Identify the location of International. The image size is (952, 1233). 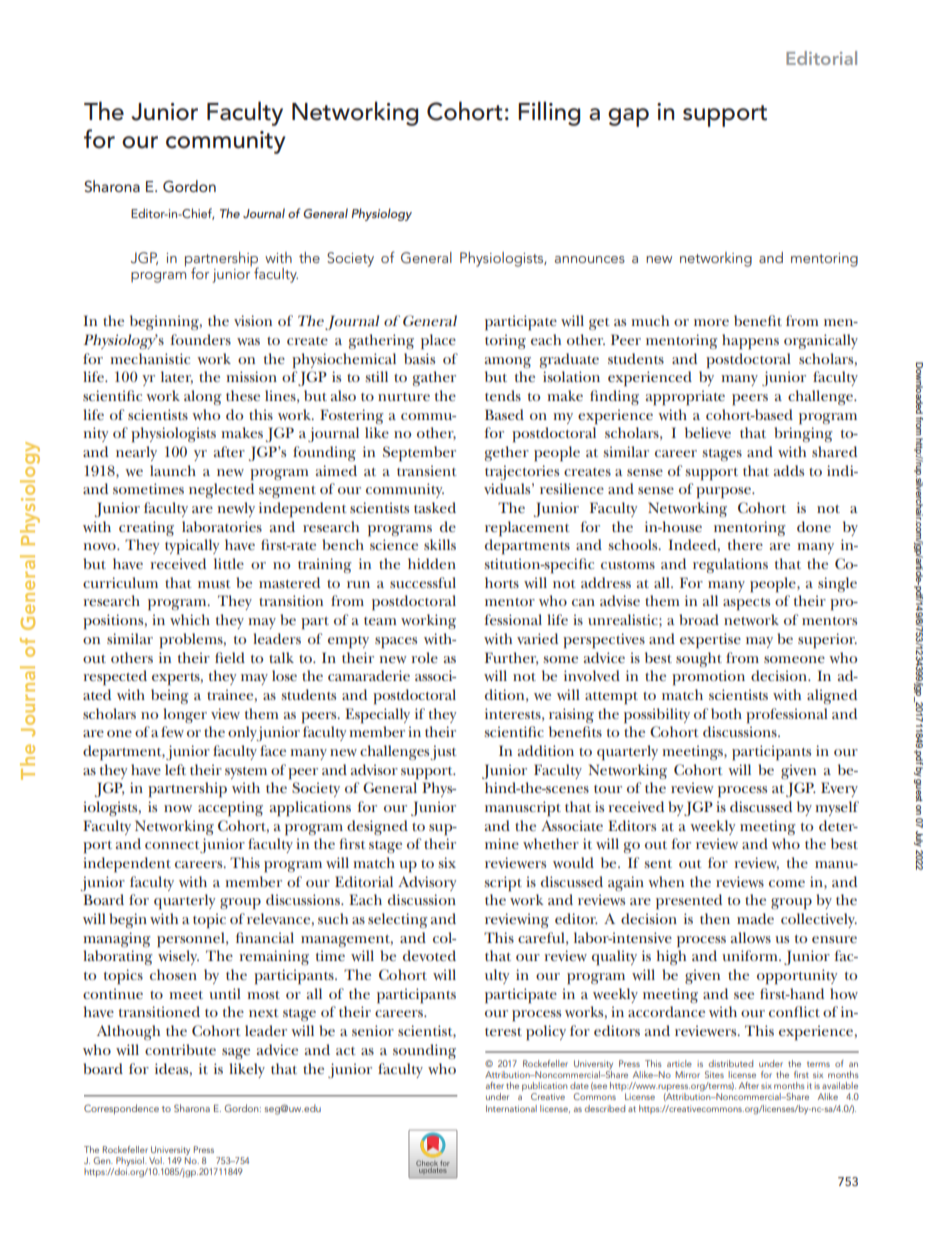
(511, 1108).
